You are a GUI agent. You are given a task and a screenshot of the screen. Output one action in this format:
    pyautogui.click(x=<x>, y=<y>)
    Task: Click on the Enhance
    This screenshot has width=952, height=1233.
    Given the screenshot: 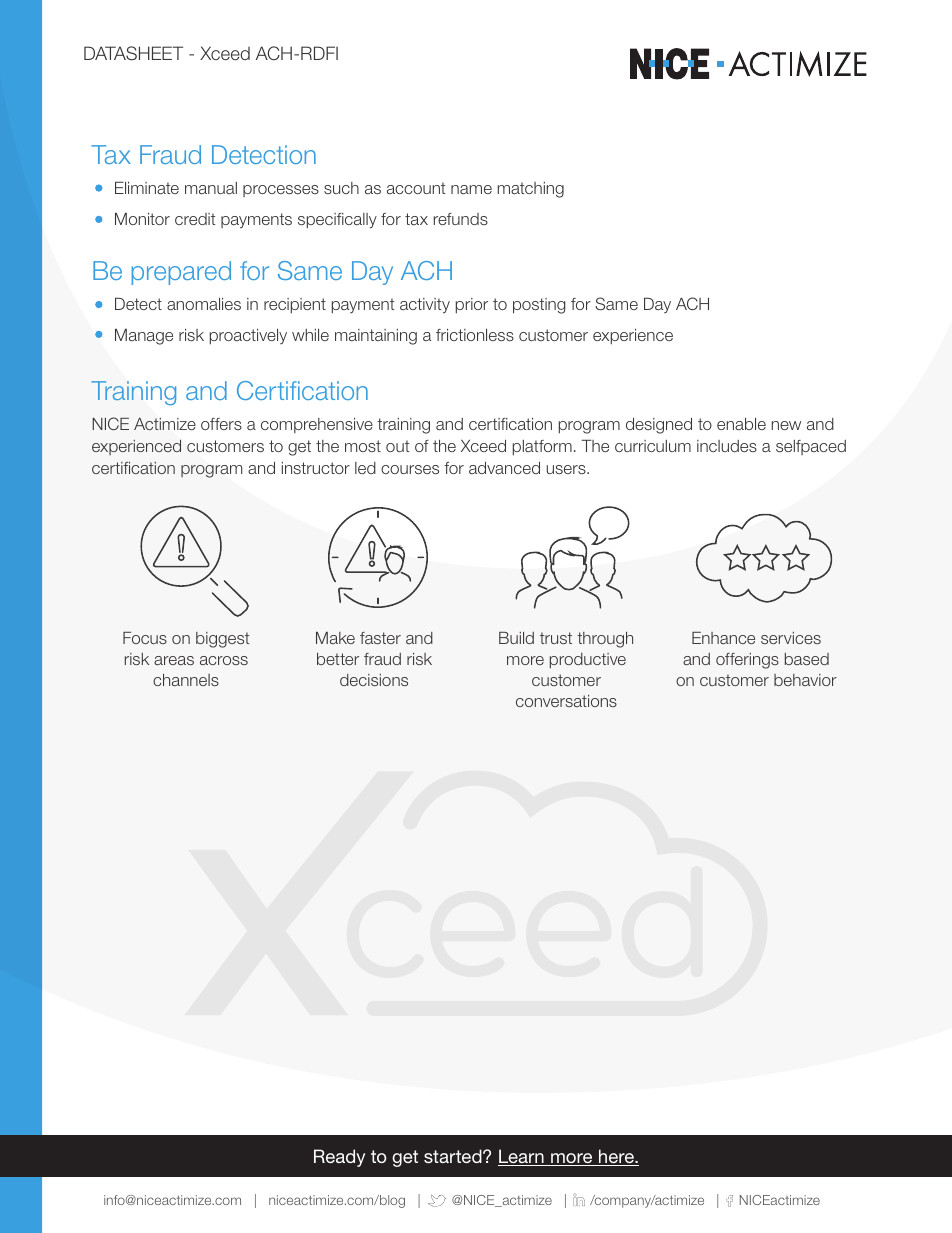 What is the action you would take?
    pyautogui.click(x=723, y=638)
